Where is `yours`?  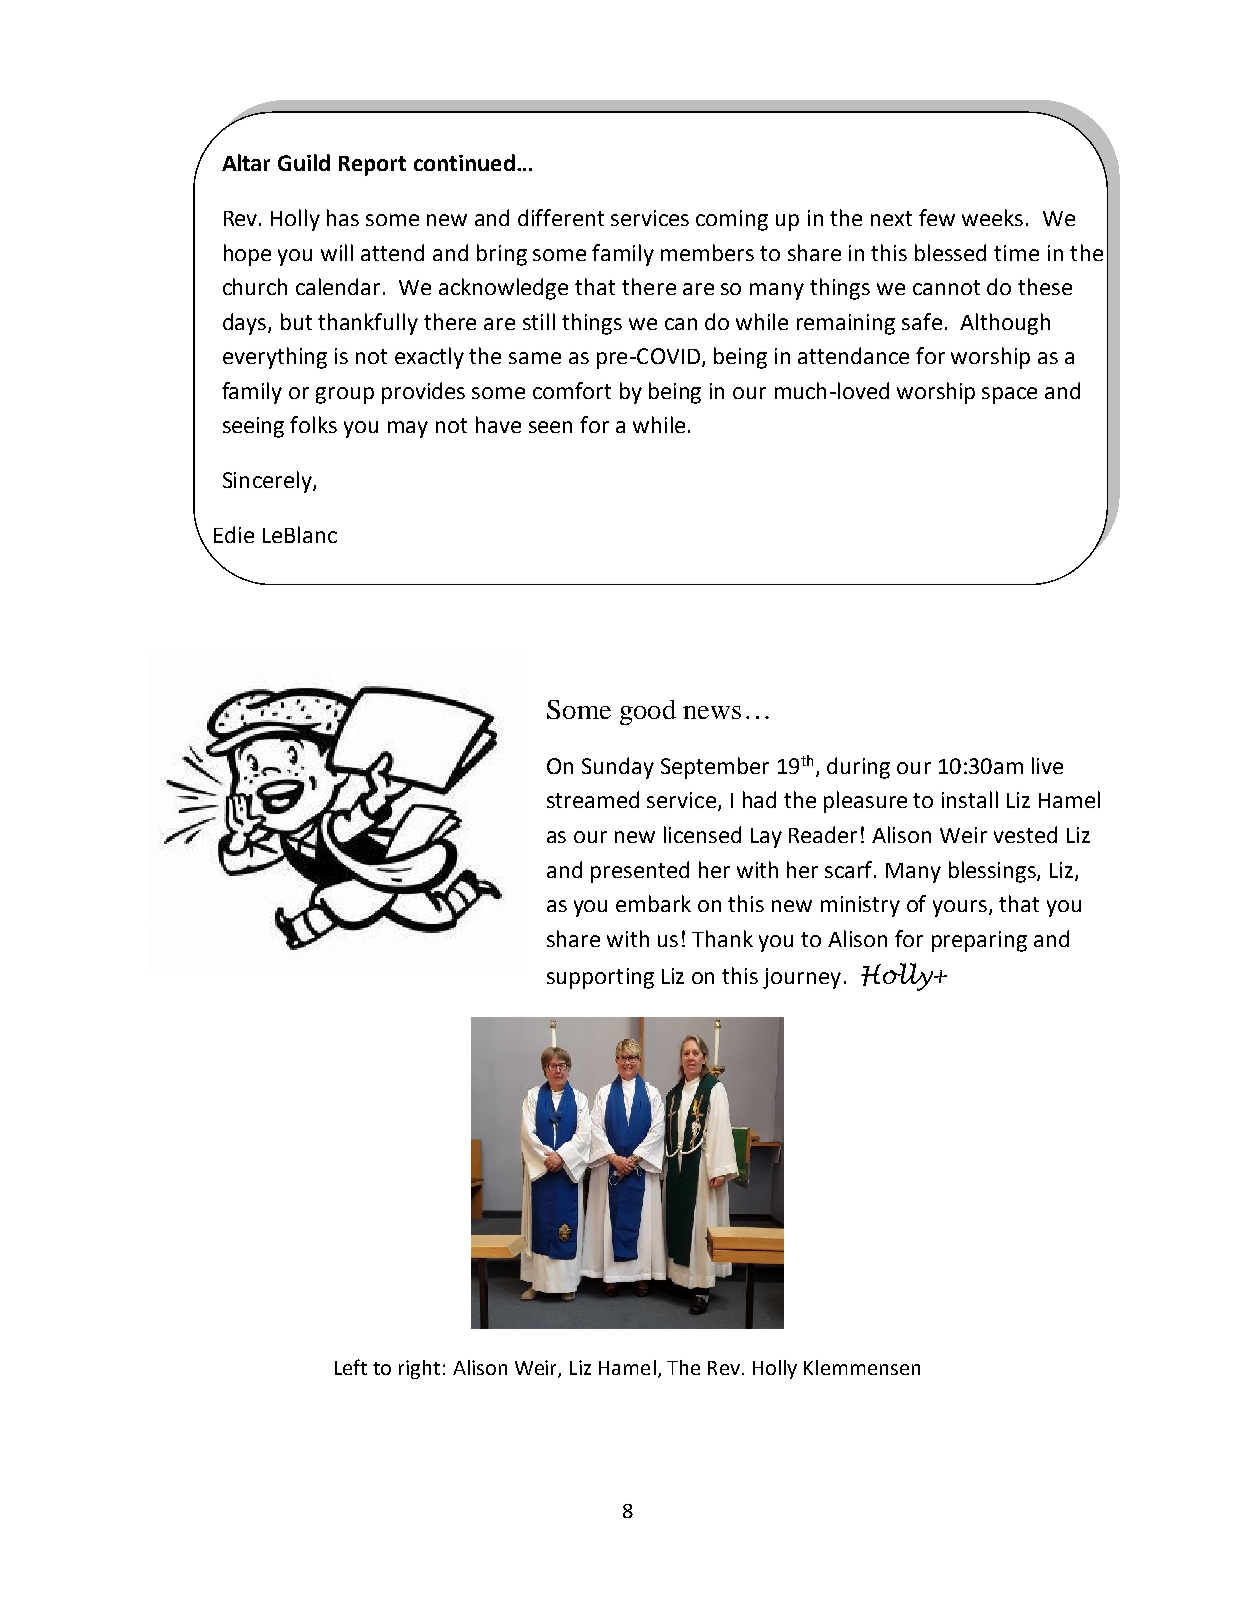 yours is located at coordinates (960, 908).
